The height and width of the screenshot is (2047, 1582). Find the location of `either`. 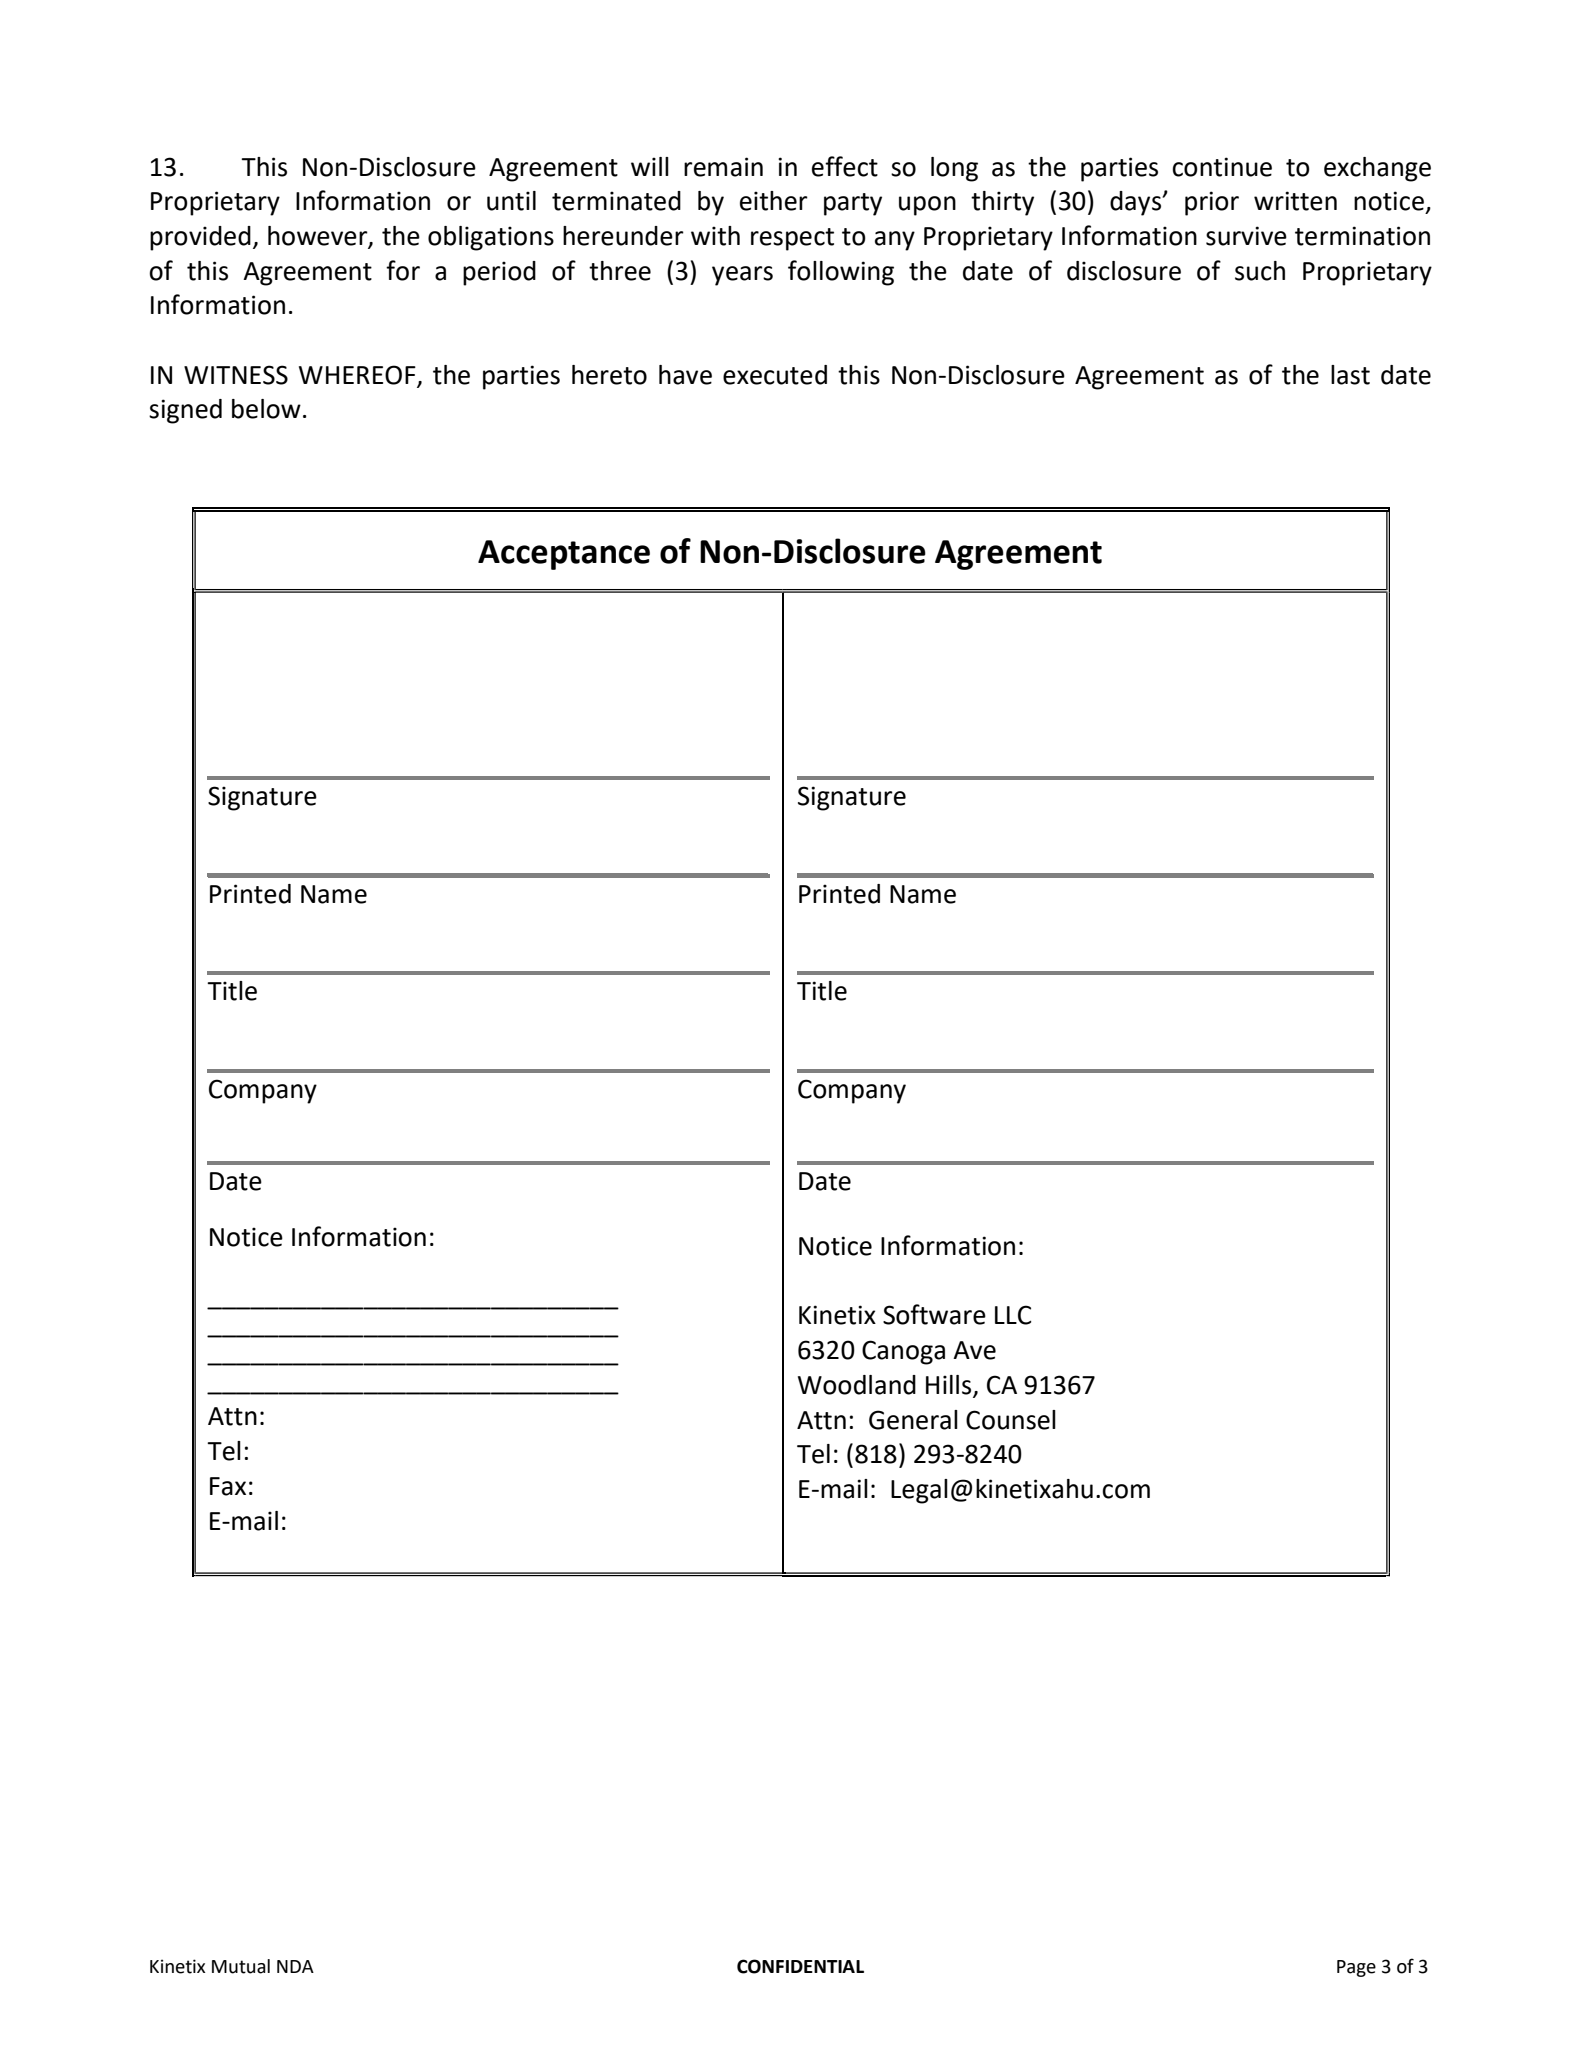

either is located at coordinates (774, 201).
